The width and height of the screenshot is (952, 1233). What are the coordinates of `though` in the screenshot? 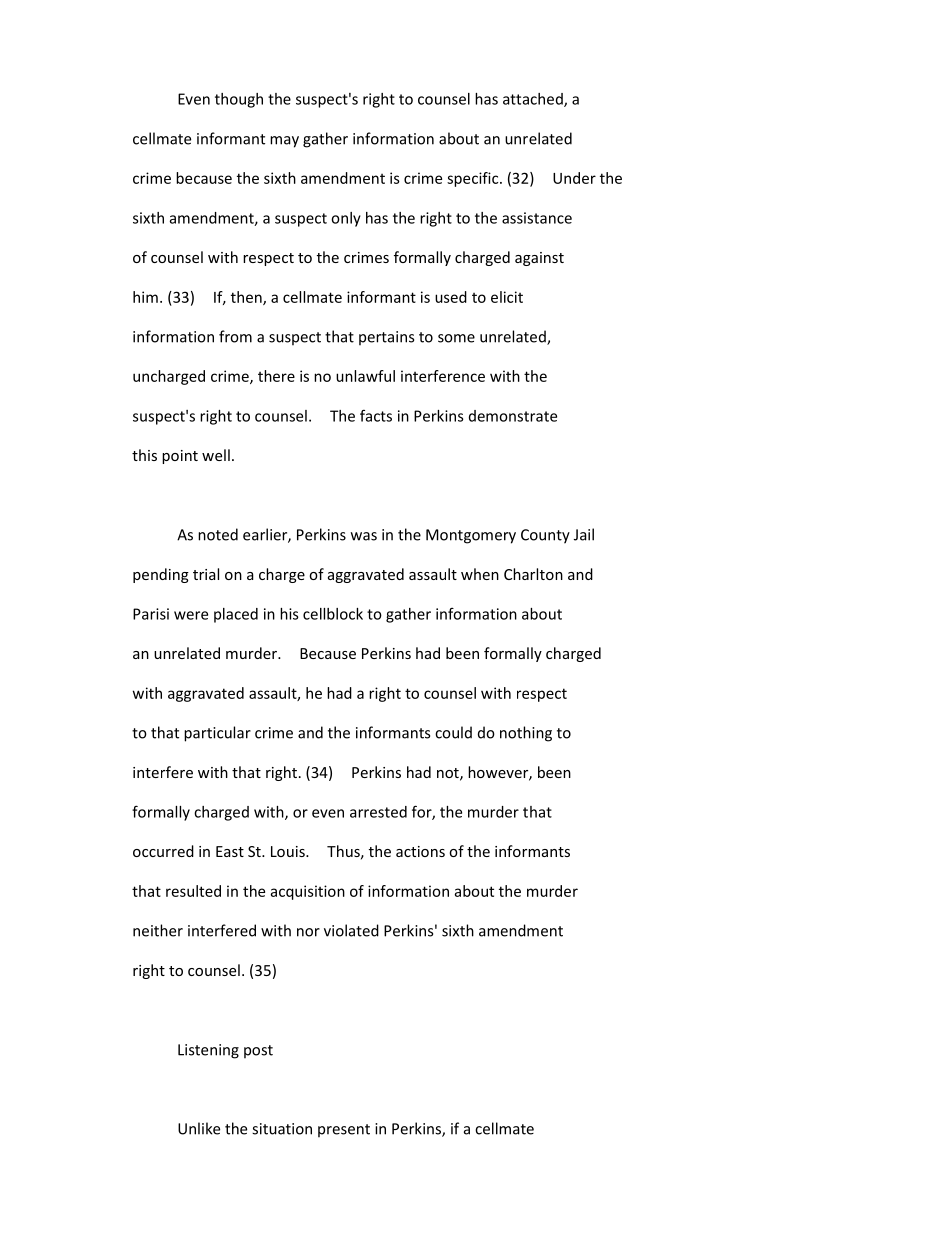 It's located at (239, 100).
